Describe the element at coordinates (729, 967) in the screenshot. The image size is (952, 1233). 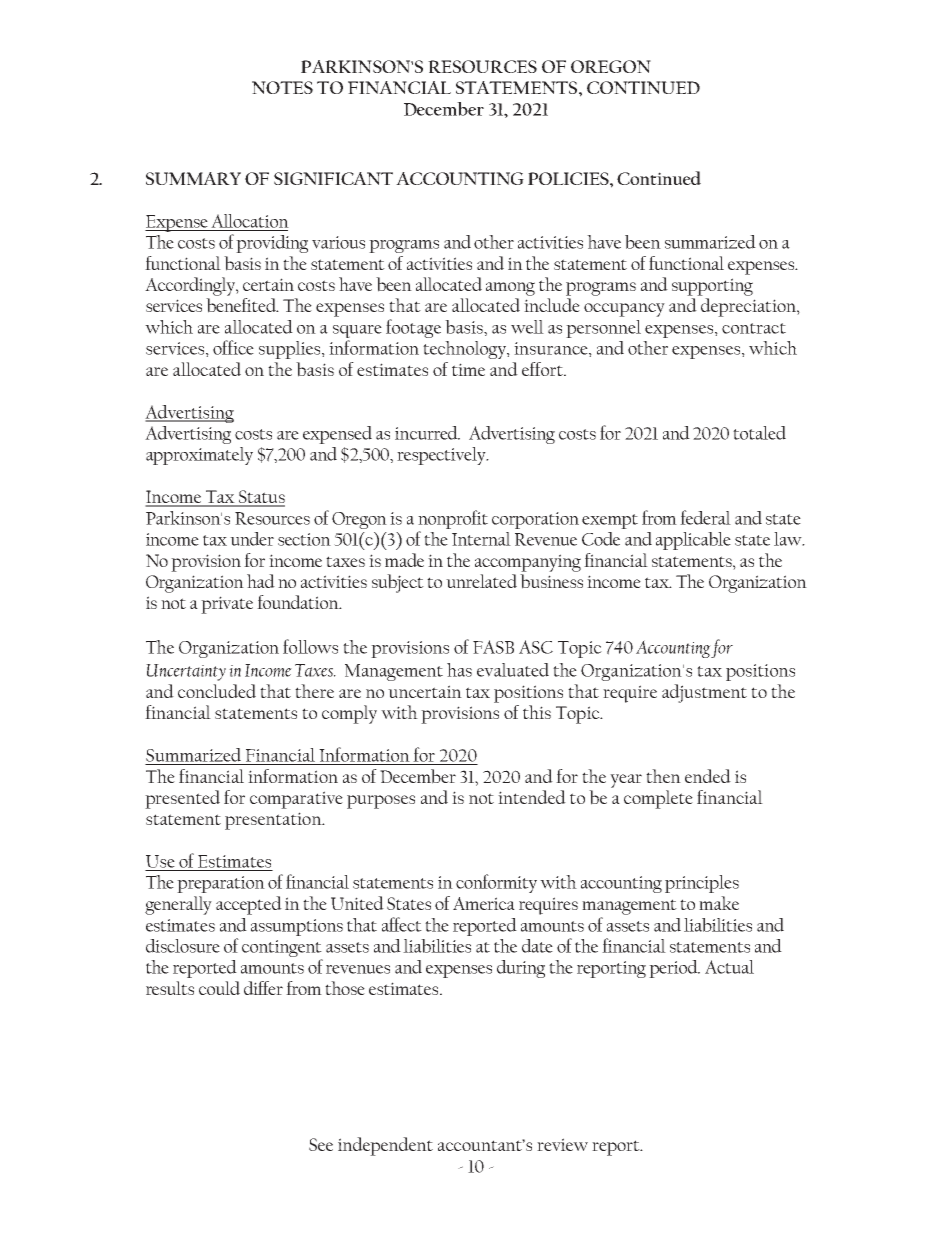
I see `Actual` at that location.
